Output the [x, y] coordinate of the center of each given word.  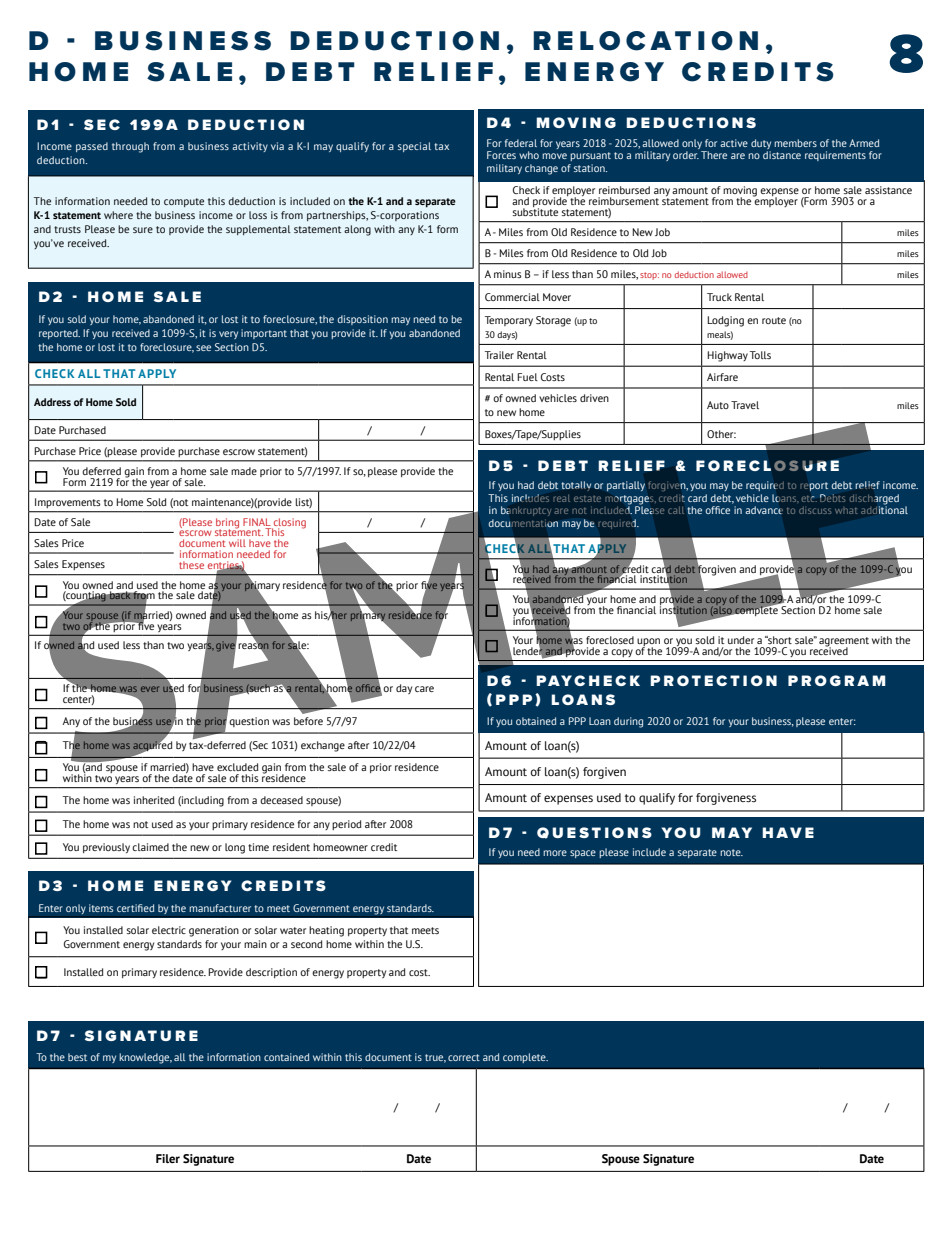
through [130, 147]
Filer [168, 1158]
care [424, 689]
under [741, 640]
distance [782, 155]
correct [464, 1057]
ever [150, 689]
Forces [501, 155]
